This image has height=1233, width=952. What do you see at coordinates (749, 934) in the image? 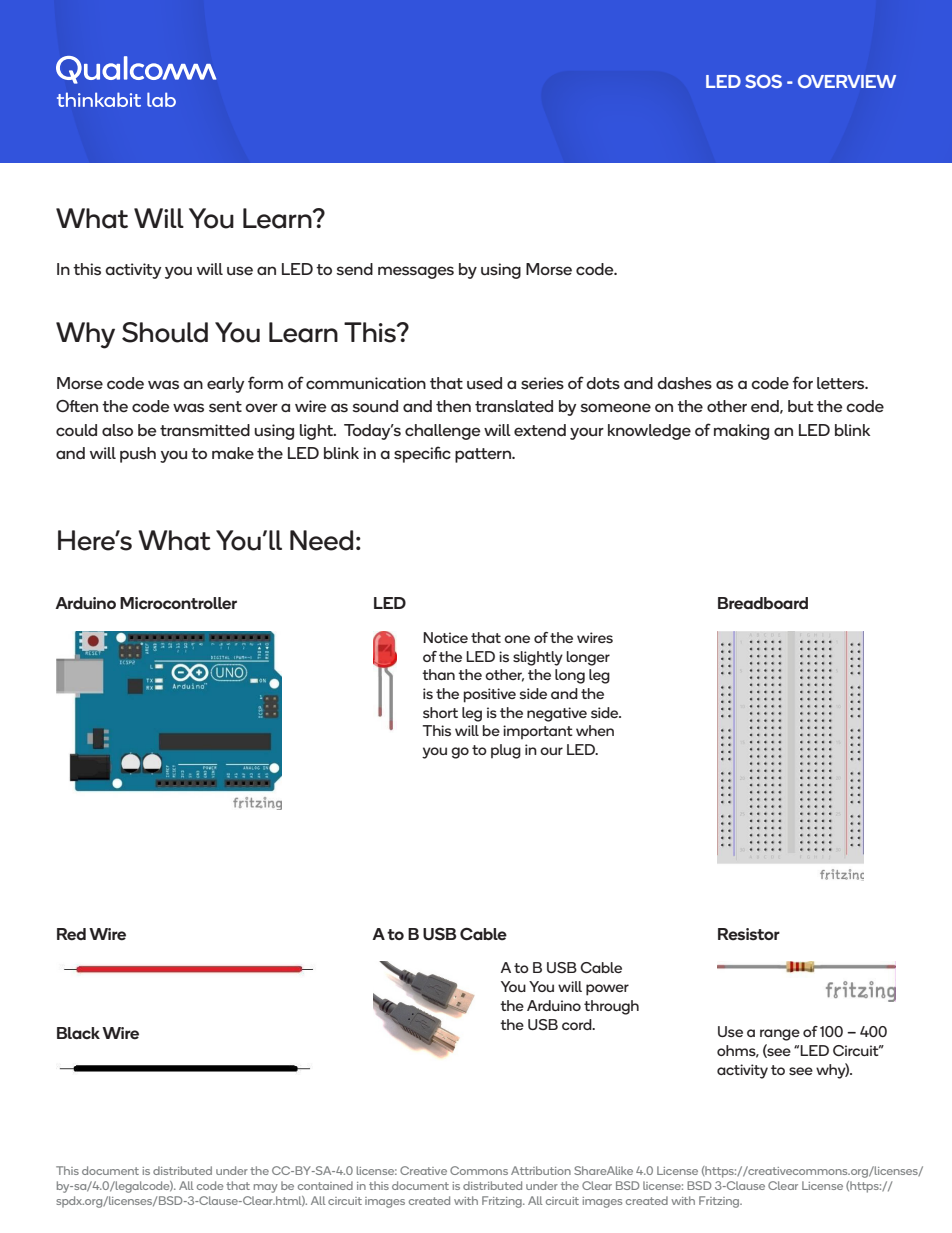
I see `Resistor` at bounding box center [749, 934].
